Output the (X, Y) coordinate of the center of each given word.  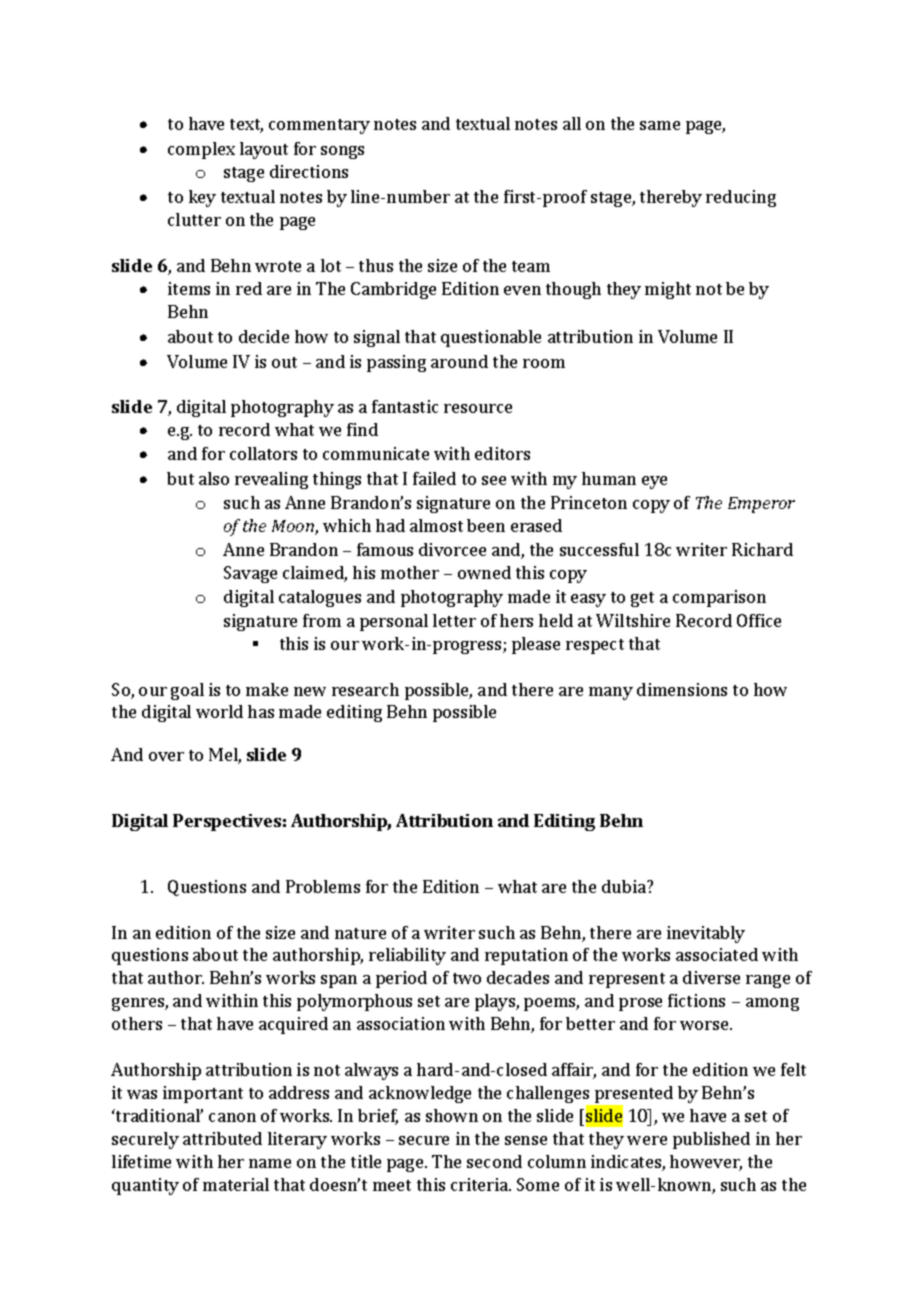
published (711, 1140)
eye (654, 482)
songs (342, 152)
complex (201, 150)
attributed (222, 1138)
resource (478, 408)
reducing (741, 198)
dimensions (682, 689)
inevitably (706, 934)
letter (454, 620)
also (214, 478)
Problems (323, 886)
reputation (526, 956)
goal (187, 691)
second (494, 1161)
